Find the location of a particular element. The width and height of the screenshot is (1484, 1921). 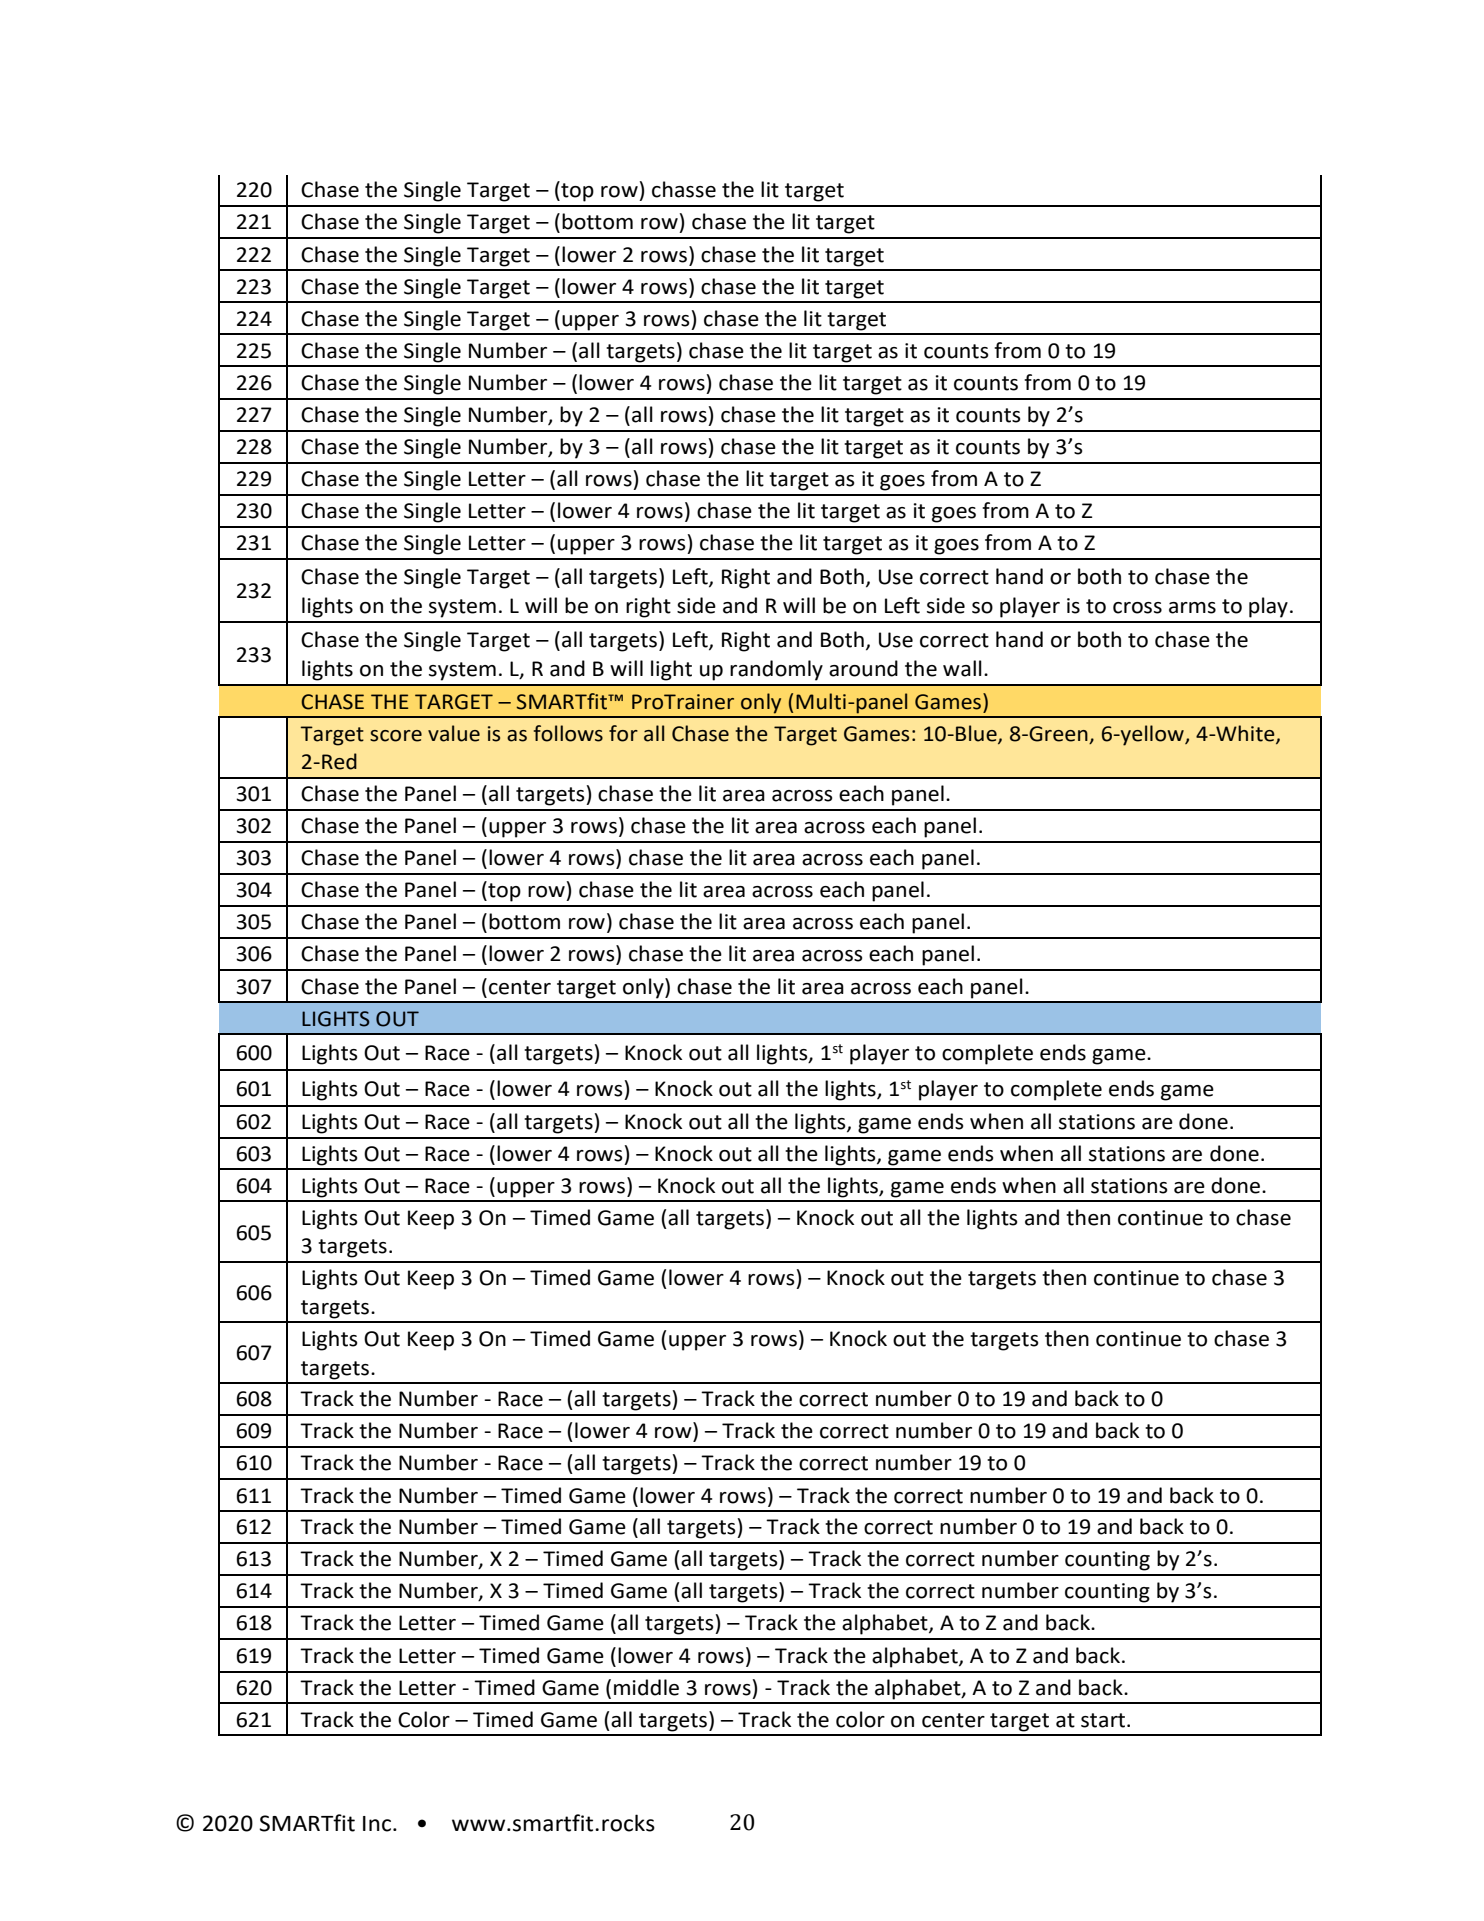

start is located at coordinates (1104, 1720).
